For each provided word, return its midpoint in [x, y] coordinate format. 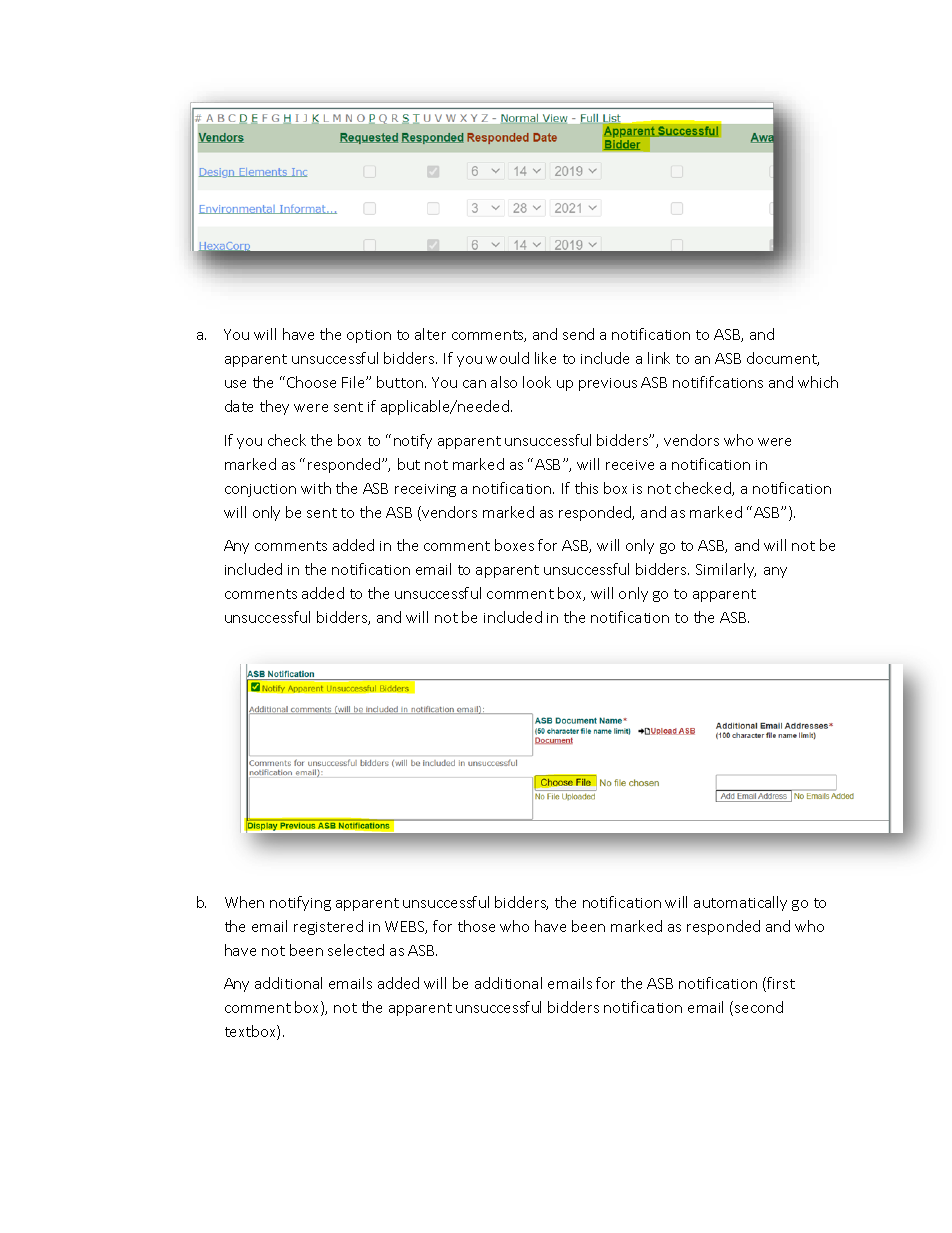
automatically [740, 903]
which [818, 382]
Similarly [726, 570]
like [545, 358]
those [476, 926]
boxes [514, 545]
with [316, 488]
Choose [311, 382]
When [244, 902]
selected [356, 950]
